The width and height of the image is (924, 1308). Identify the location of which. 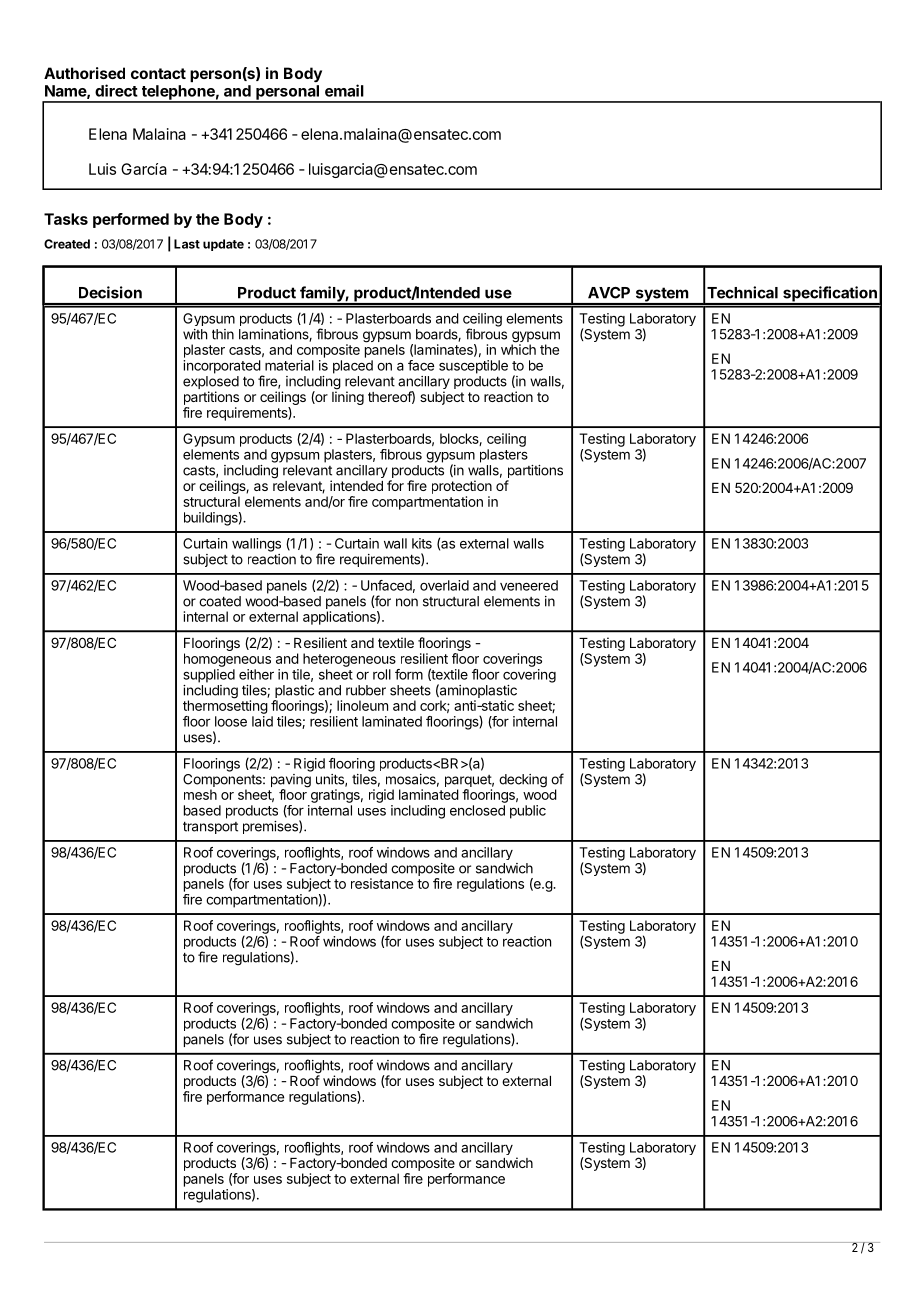
(518, 348).
